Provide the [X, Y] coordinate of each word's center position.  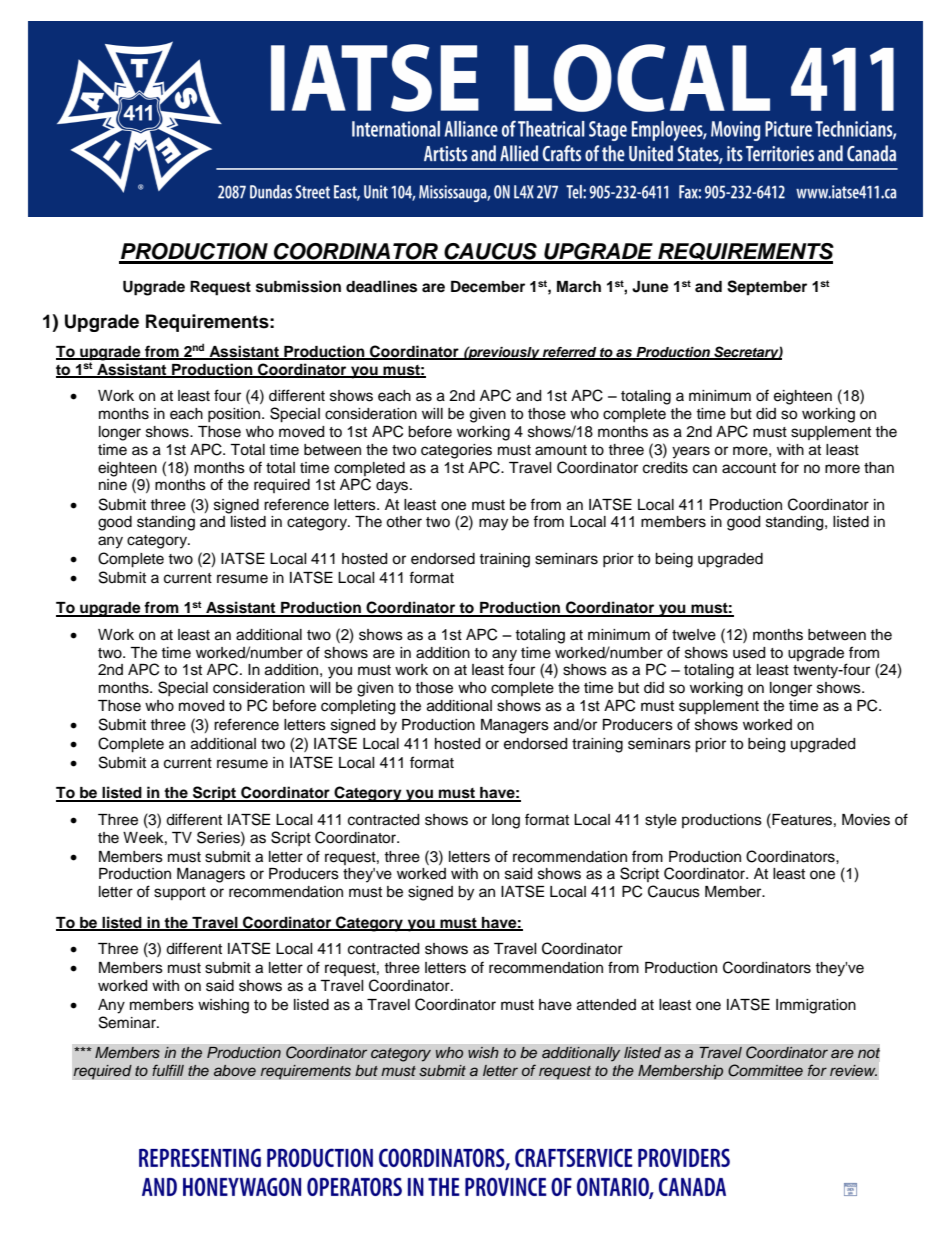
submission [298, 286]
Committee [765, 1070]
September [767, 288]
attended [606, 1005]
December [488, 286]
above [235, 1070]
